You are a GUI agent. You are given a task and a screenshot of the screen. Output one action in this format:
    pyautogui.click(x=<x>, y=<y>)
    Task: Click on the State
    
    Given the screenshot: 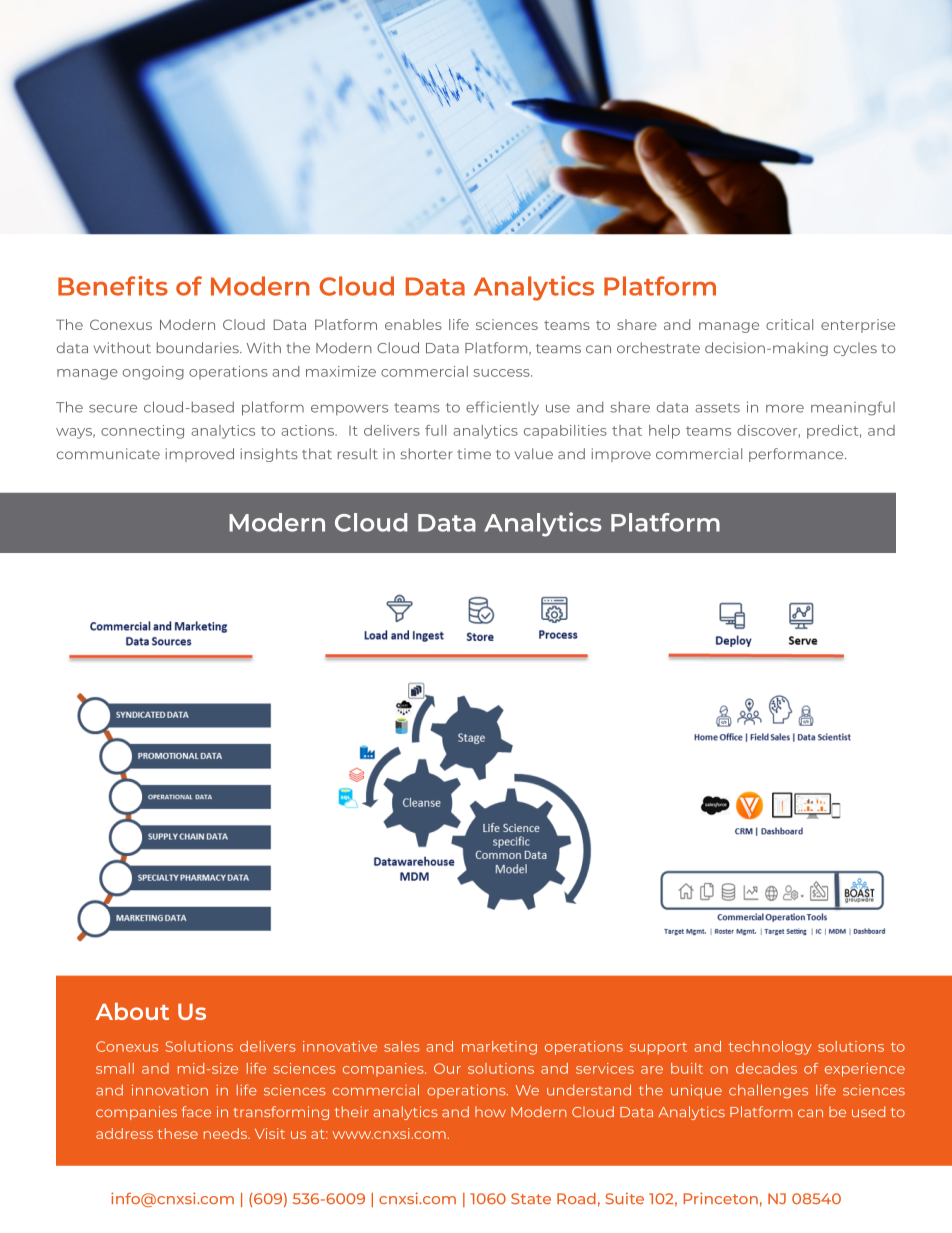 What is the action you would take?
    pyautogui.click(x=531, y=1198)
